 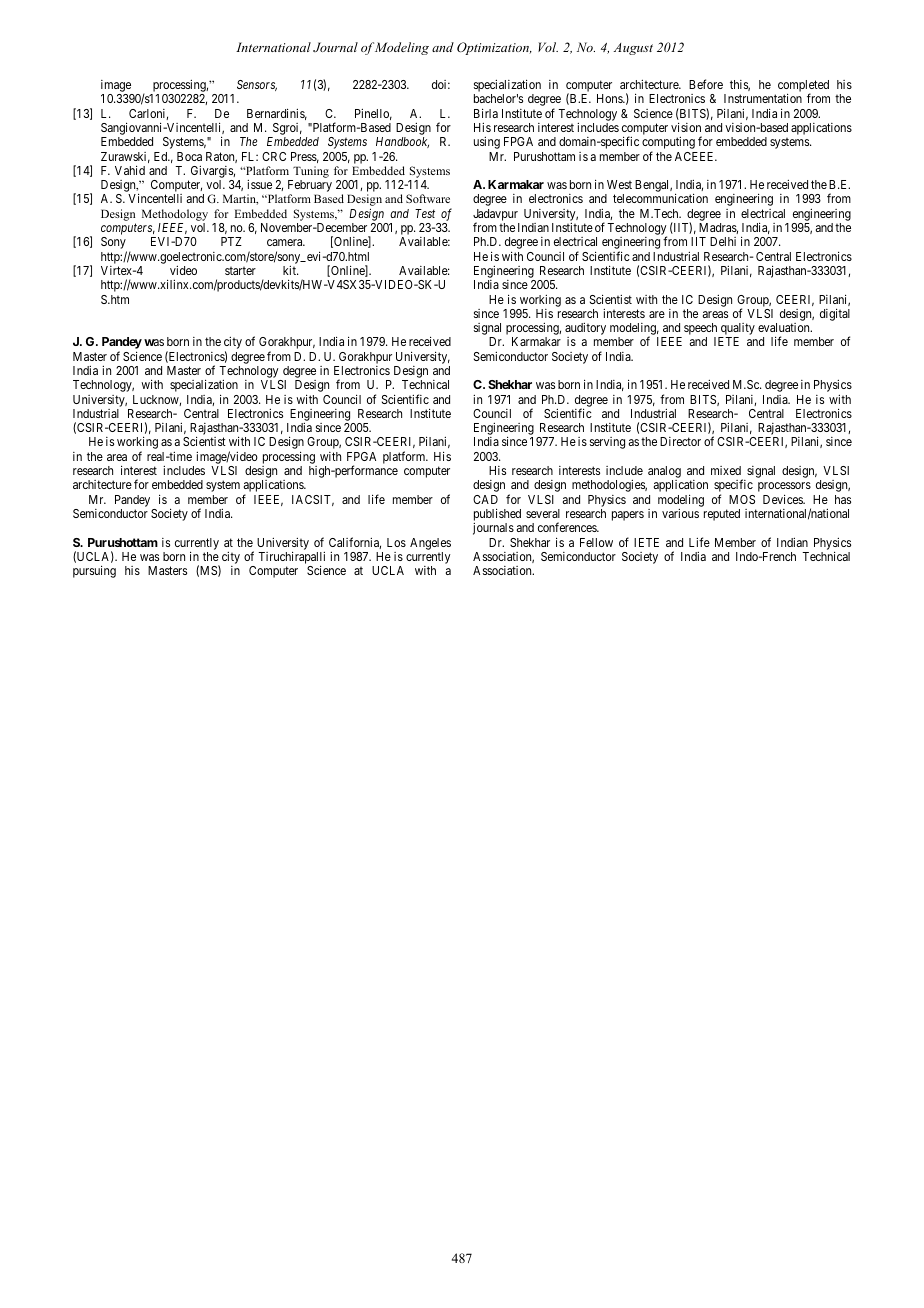 I want to click on Optimization, so click(x=494, y=48).
